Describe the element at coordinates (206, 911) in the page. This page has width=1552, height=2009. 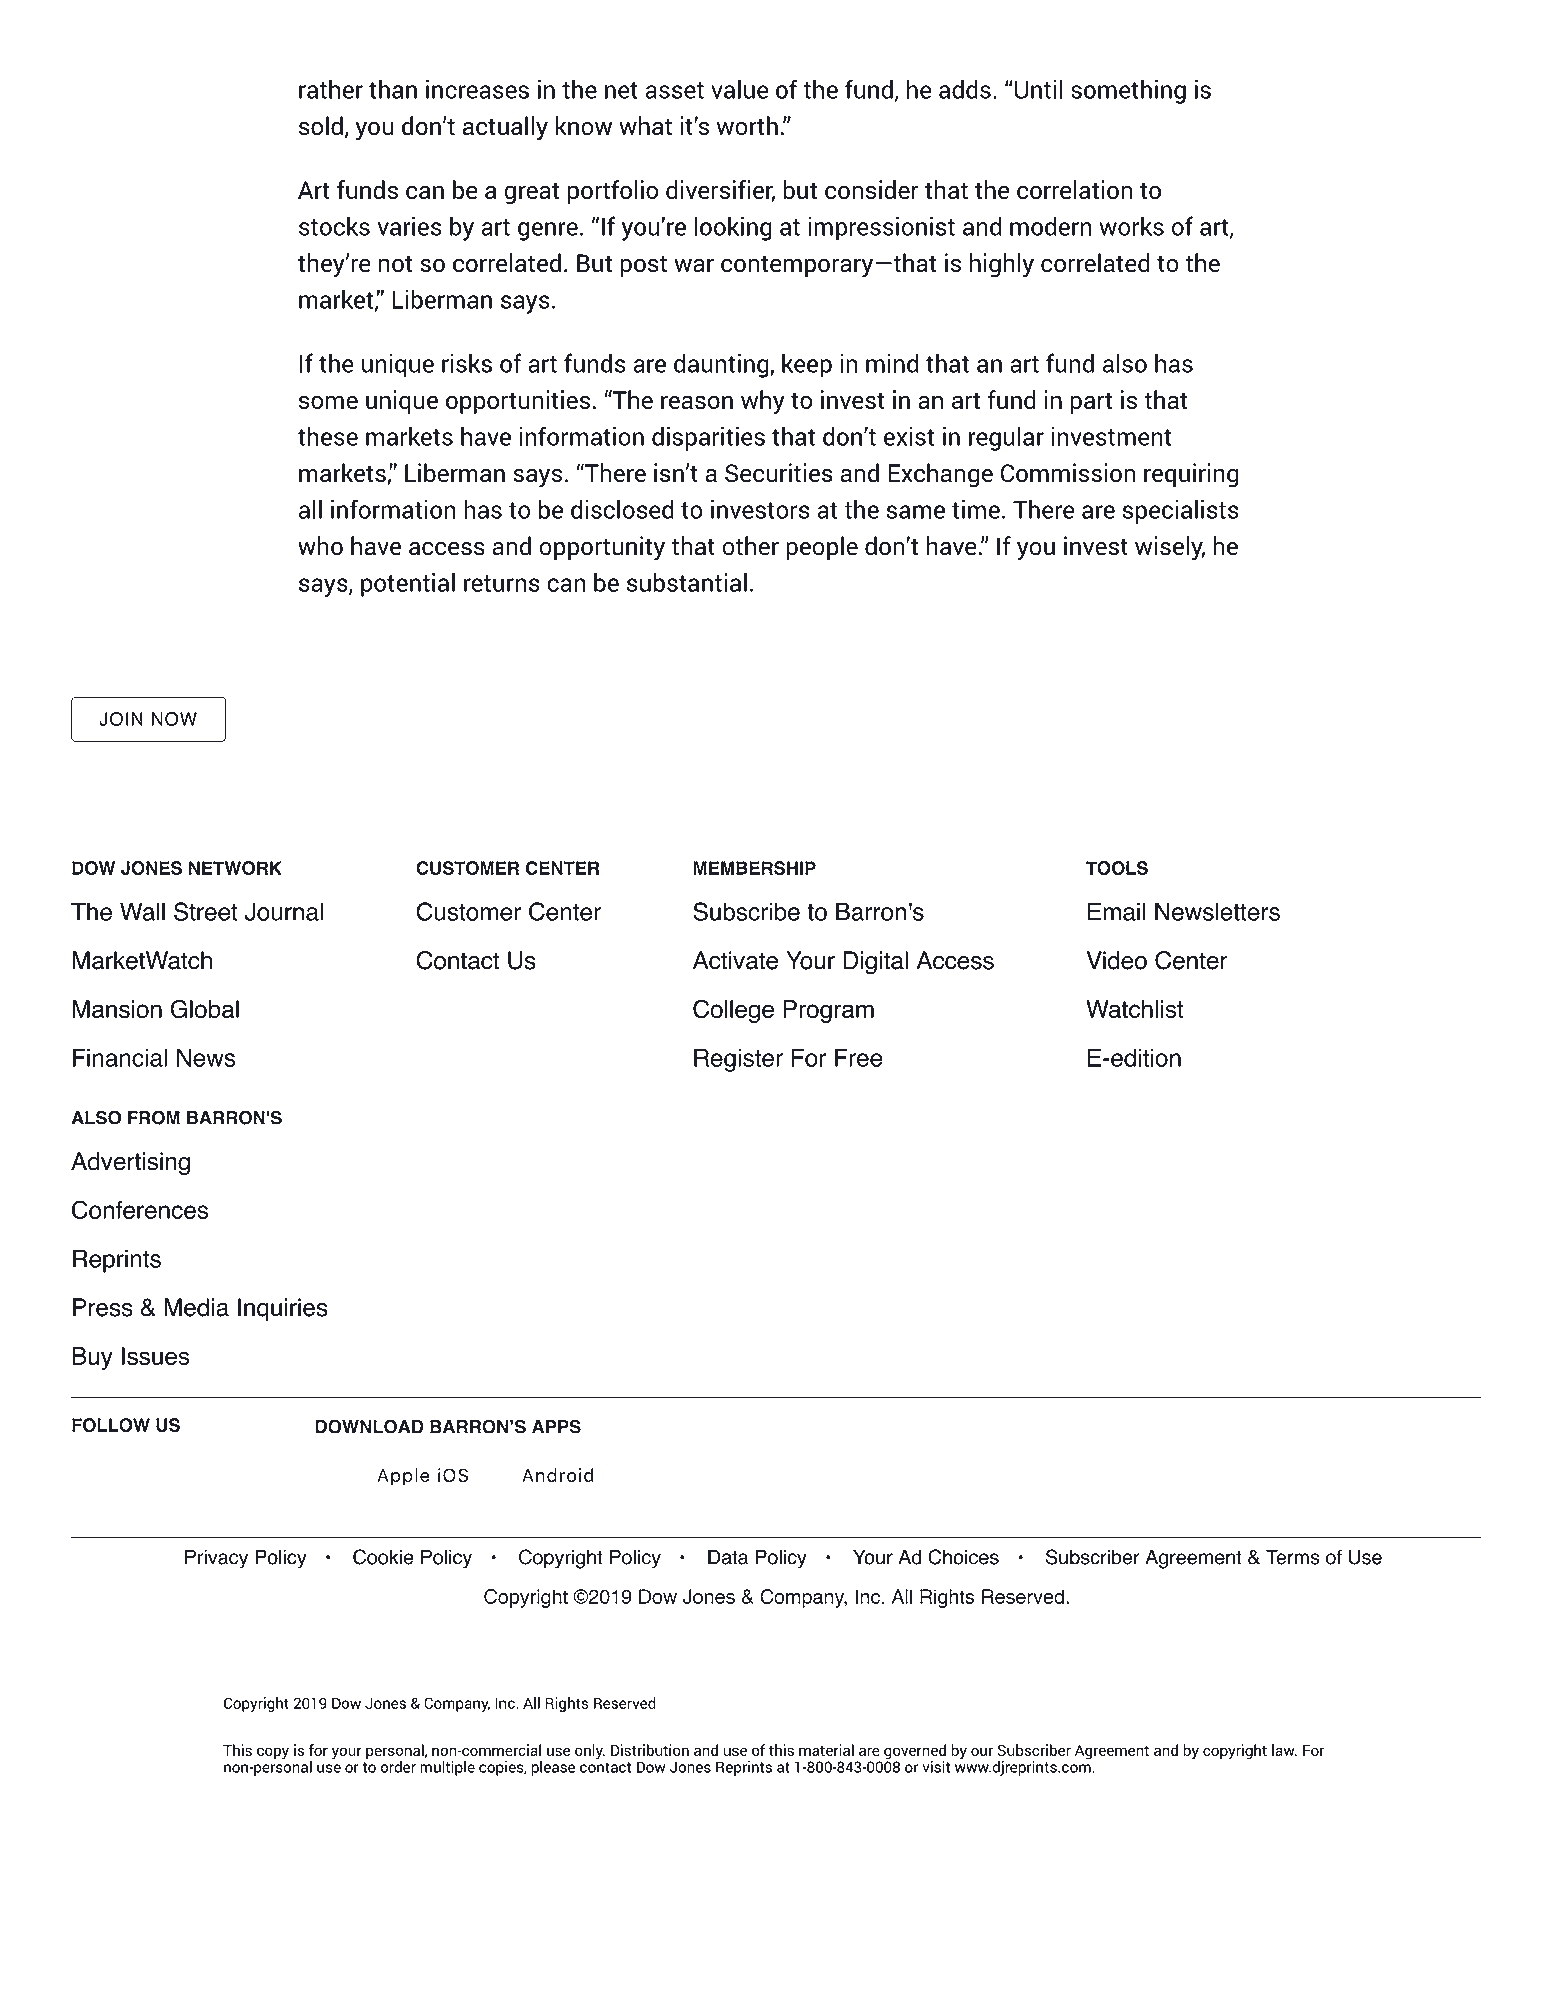
I see `Street` at that location.
